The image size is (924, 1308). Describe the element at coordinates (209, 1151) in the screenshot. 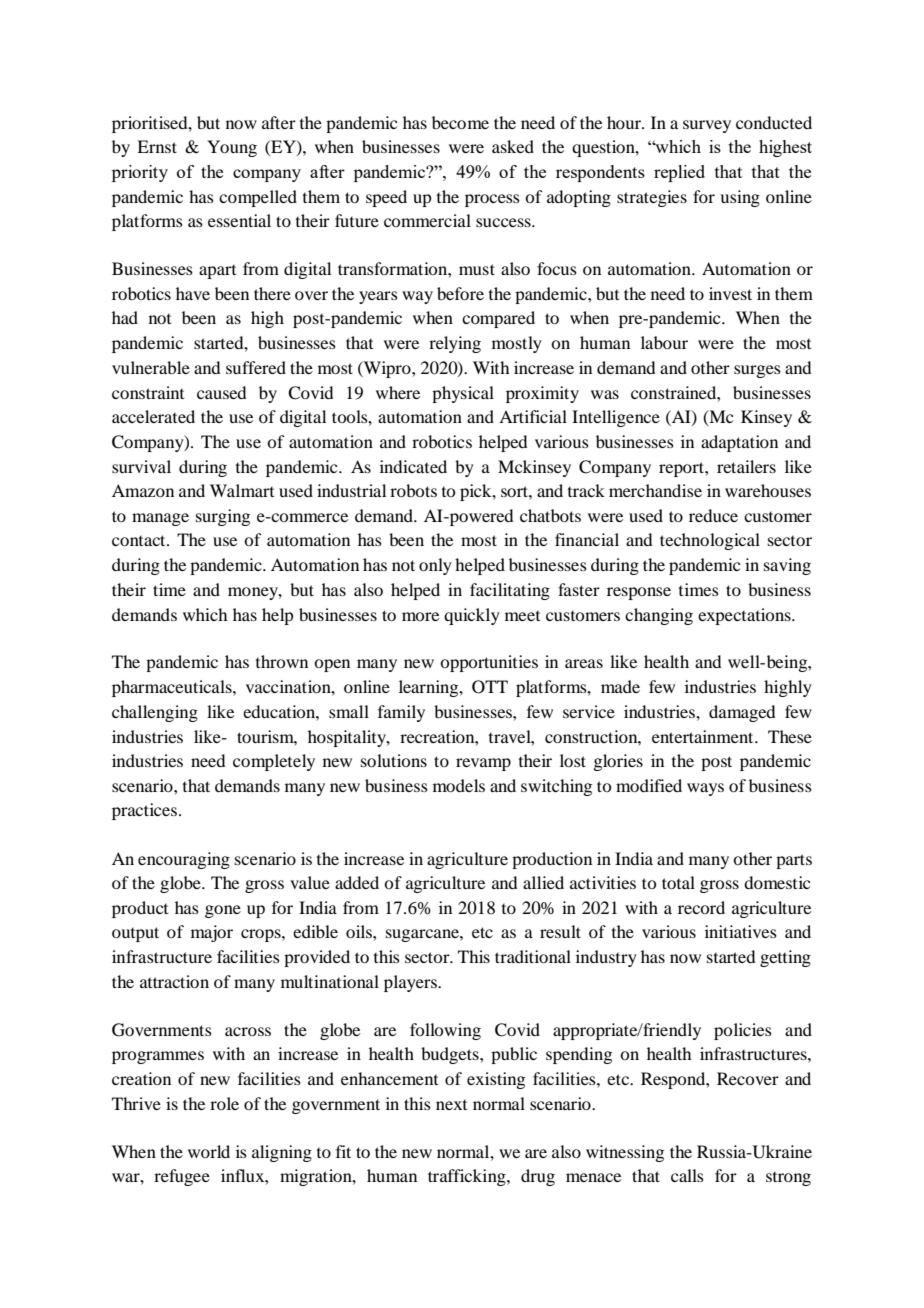

I see `world` at that location.
